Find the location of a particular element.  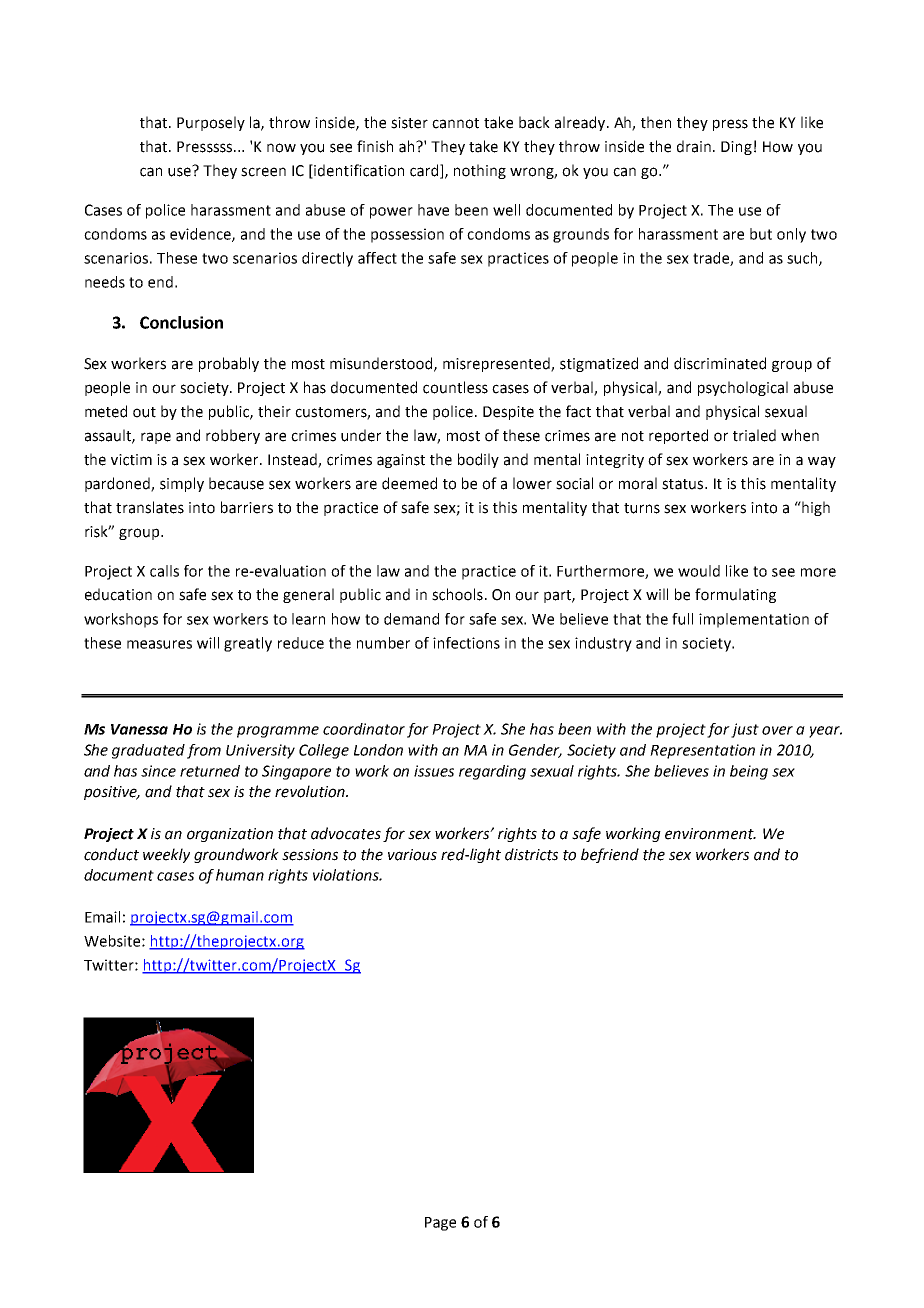

returned is located at coordinates (210, 771).
